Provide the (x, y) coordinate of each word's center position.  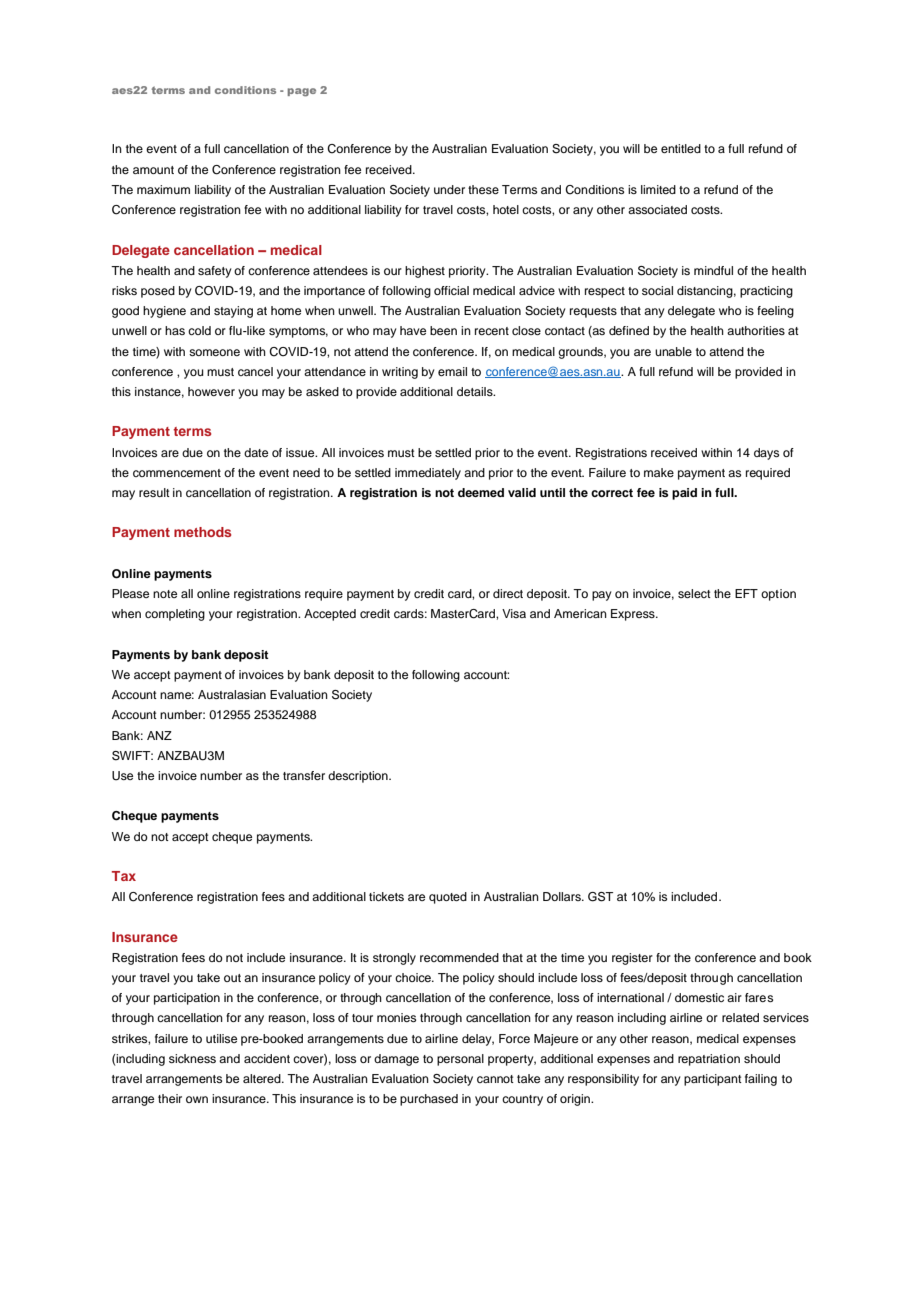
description (359, 777)
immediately (428, 474)
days (766, 454)
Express (634, 615)
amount (153, 170)
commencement (177, 473)
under (449, 189)
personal (460, 1060)
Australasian (232, 694)
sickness (192, 1058)
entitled (681, 148)
